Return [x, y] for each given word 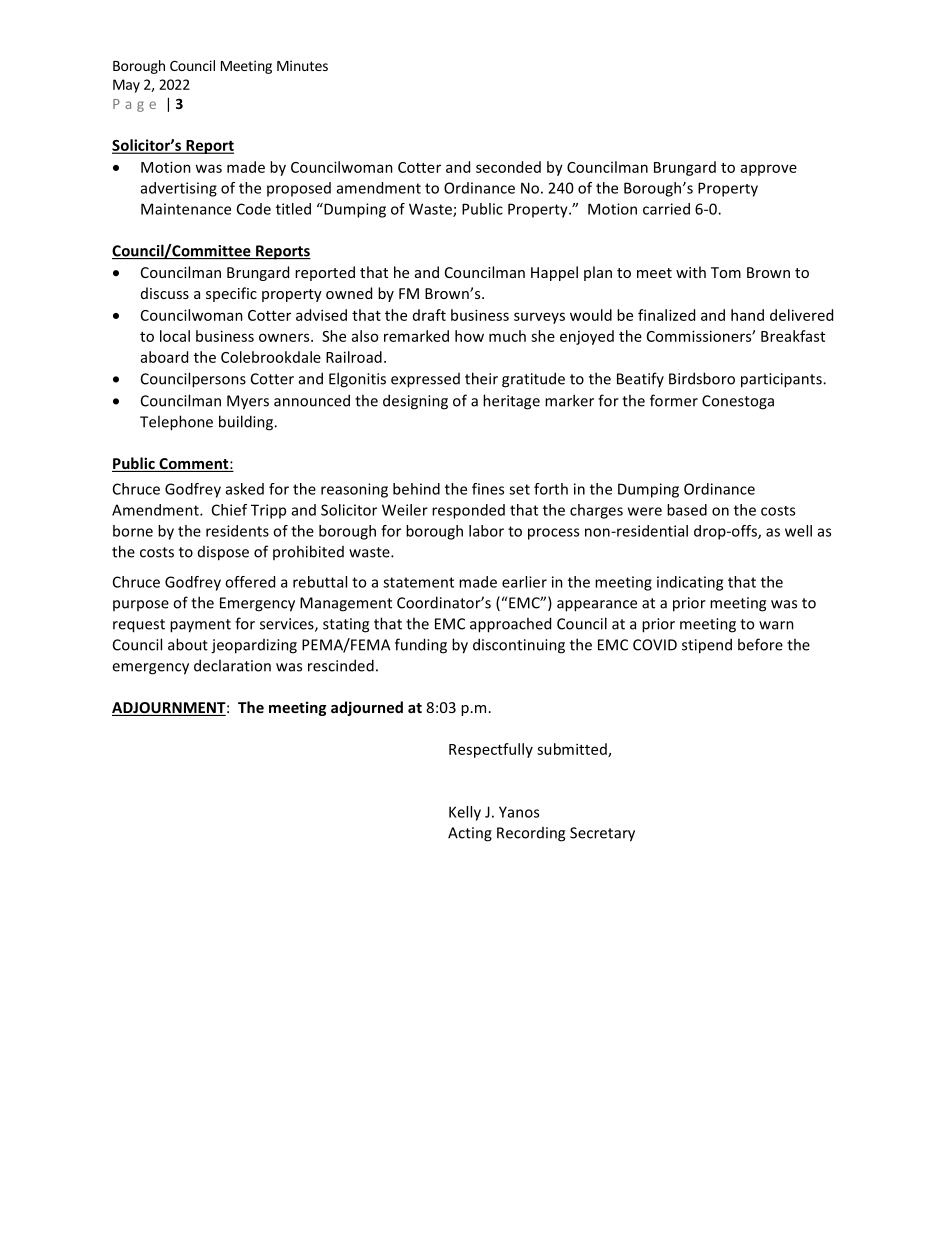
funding [421, 646]
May [126, 86]
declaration [232, 665]
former [674, 400]
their [481, 378]
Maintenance [186, 209]
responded [468, 511]
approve [769, 170]
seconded [508, 167]
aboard [164, 357]
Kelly [465, 813]
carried [666, 209]
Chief [229, 510]
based [687, 510]
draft [429, 315]
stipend [707, 646]
